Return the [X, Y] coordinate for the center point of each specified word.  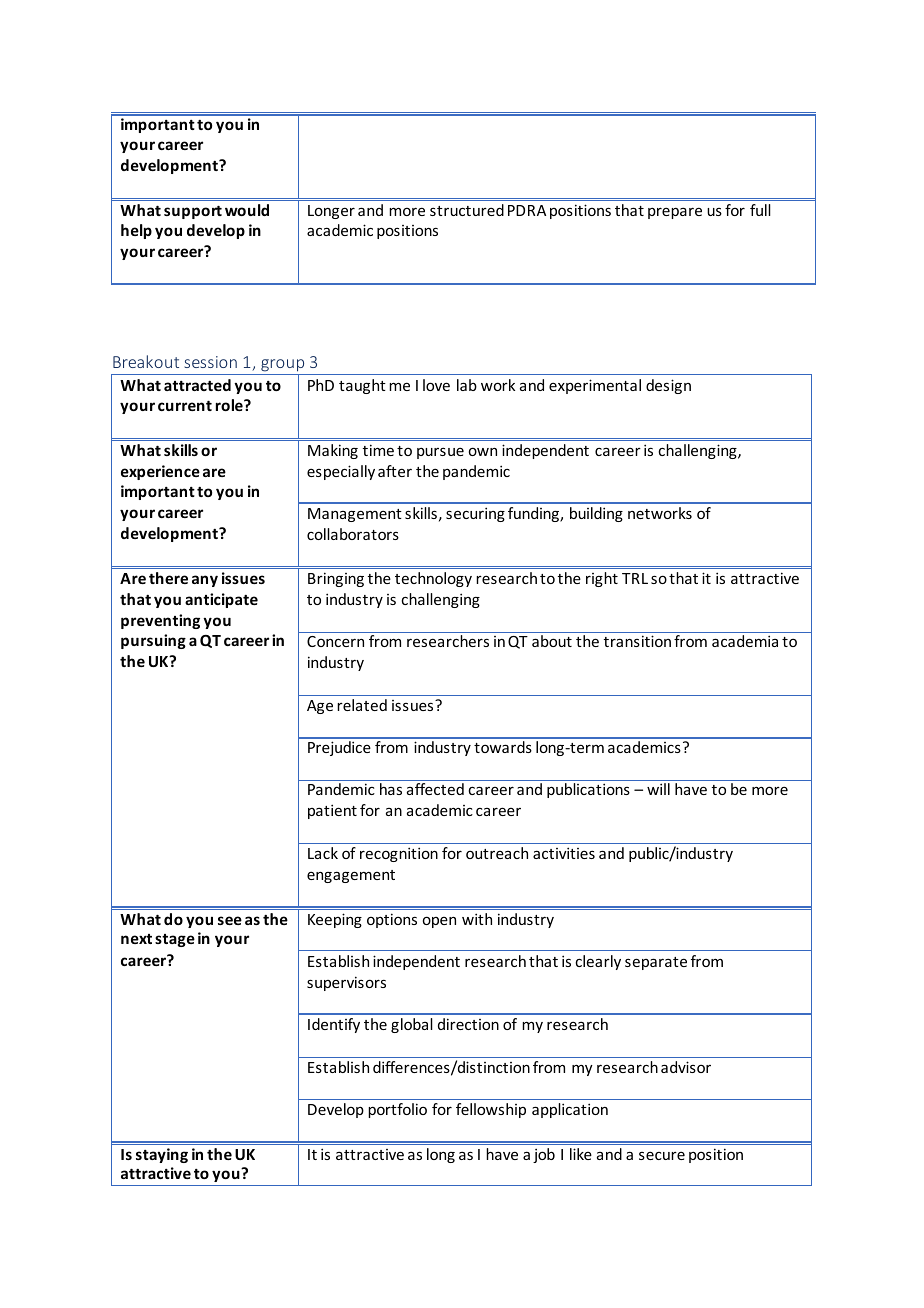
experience [160, 472]
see [230, 920]
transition [637, 641]
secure [662, 1155]
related [362, 705]
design [668, 386]
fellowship [491, 1110]
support [193, 212]
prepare [675, 213]
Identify [334, 1025]
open [439, 922]
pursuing [153, 641]
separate [656, 963]
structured [467, 210]
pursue [440, 453]
